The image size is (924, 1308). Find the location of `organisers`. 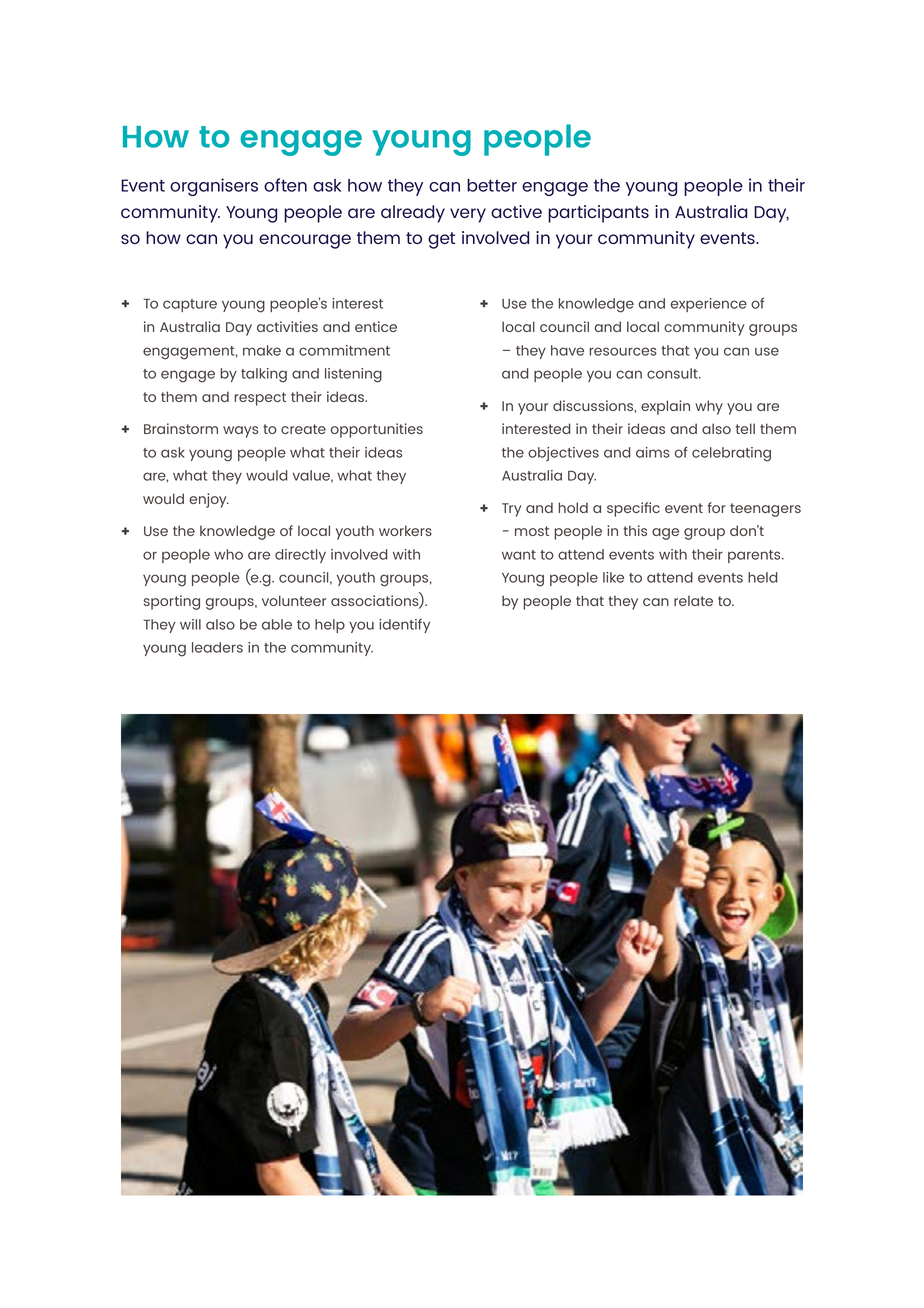

organisers is located at coordinates (214, 187).
